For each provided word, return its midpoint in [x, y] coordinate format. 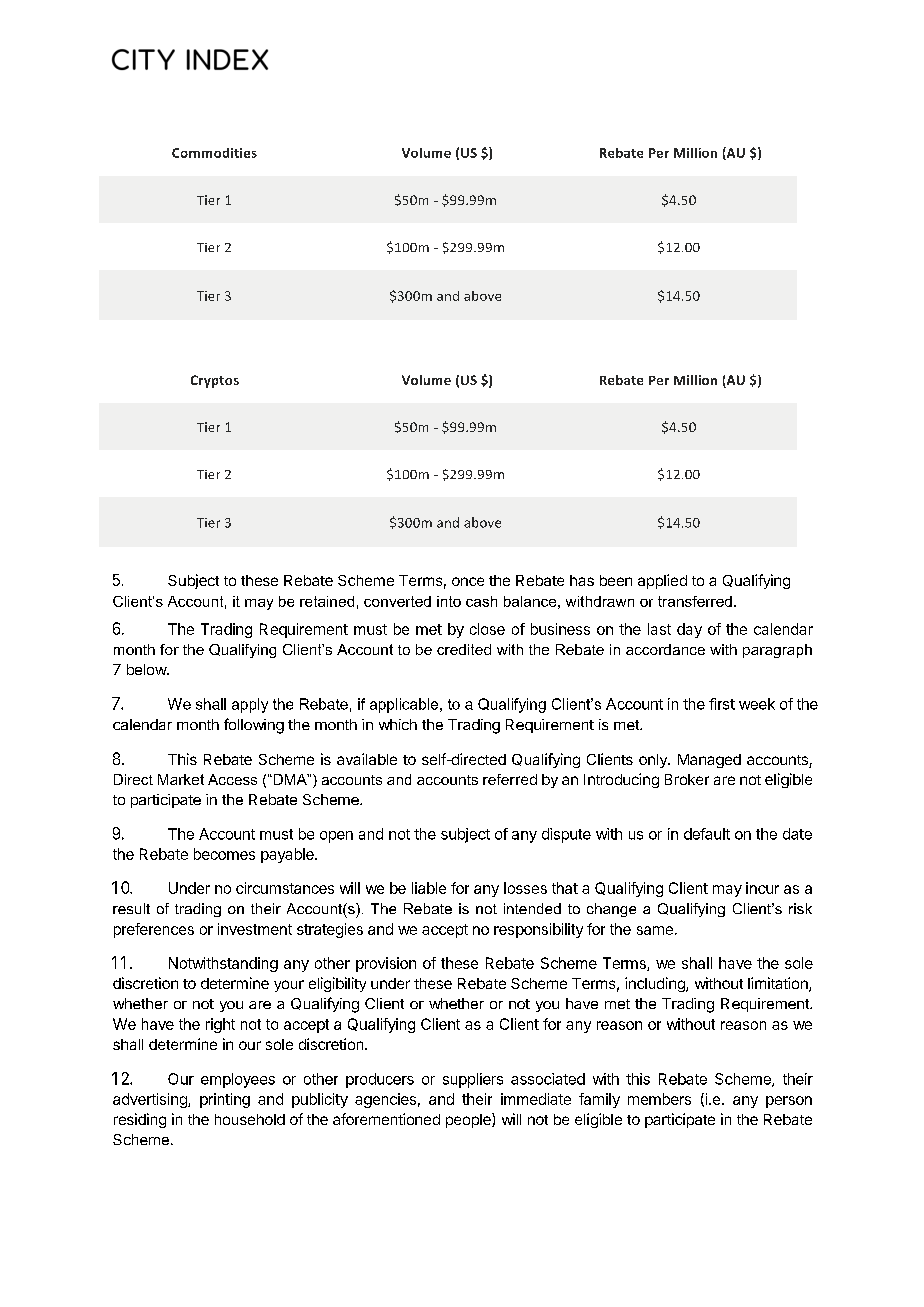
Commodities [214, 153]
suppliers [473, 1080]
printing [225, 1100]
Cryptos [215, 381]
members [659, 1099]
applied [662, 581]
